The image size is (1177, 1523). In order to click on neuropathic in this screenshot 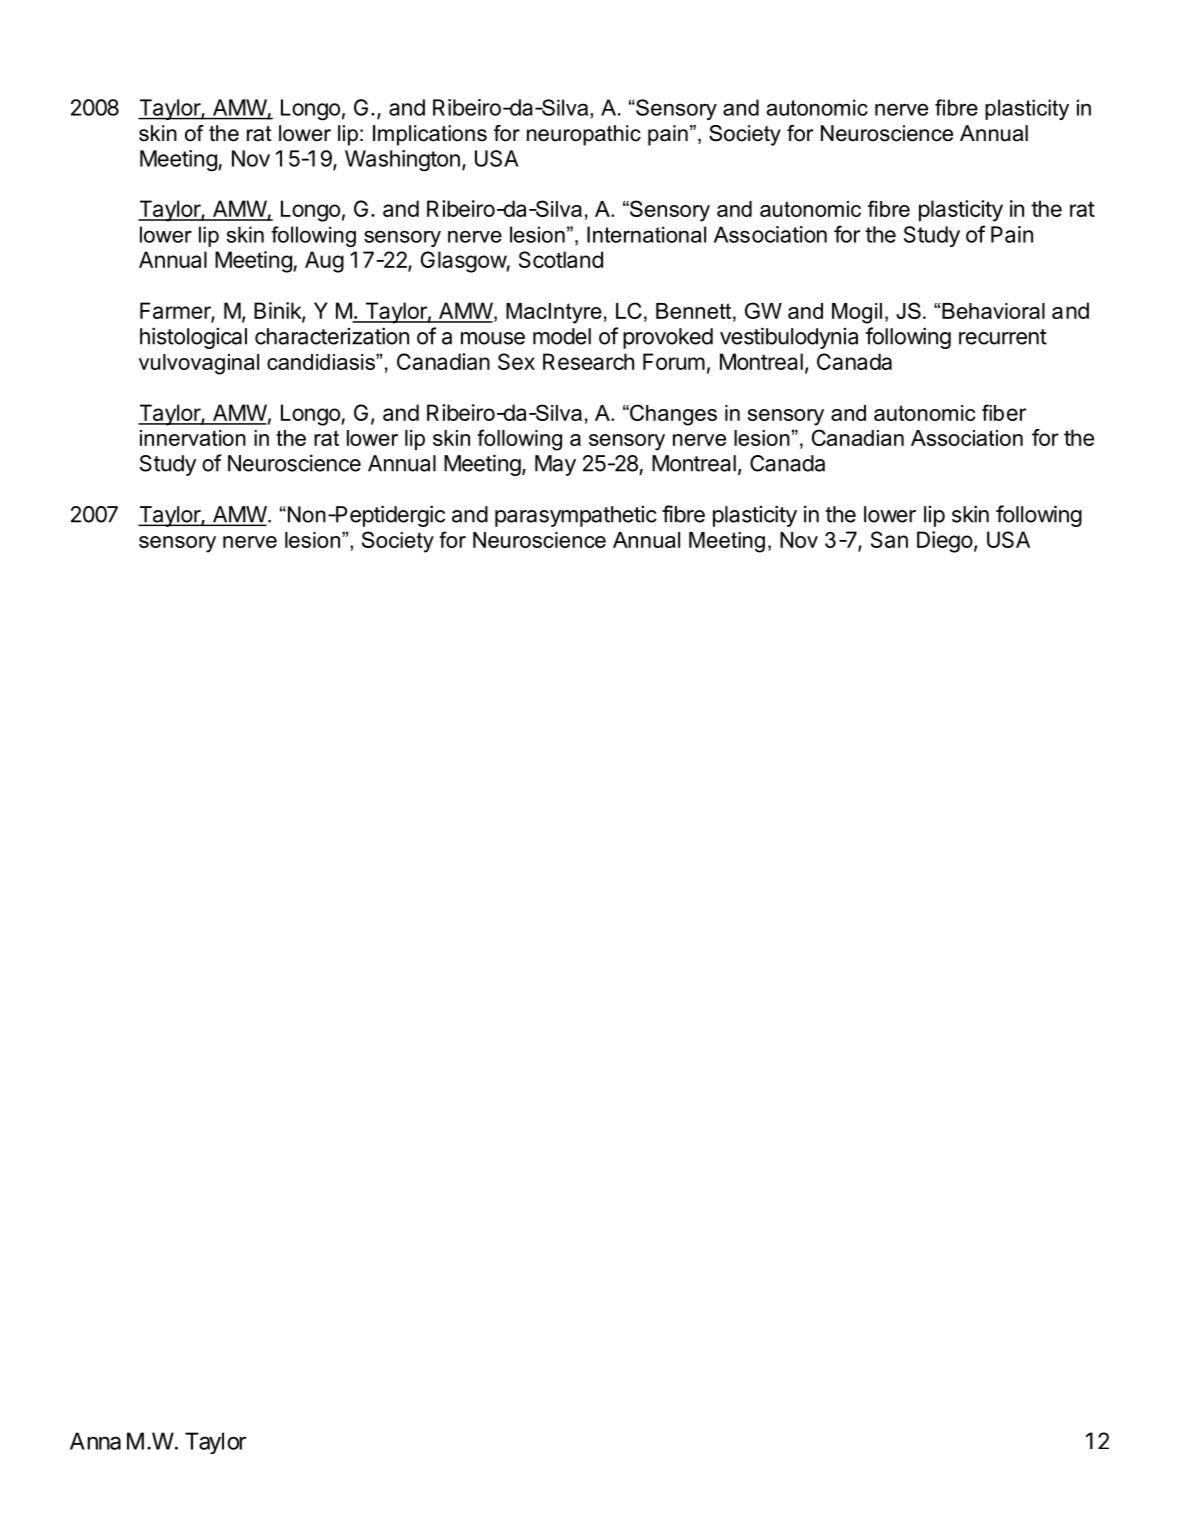, I will do `click(584, 135)`.
